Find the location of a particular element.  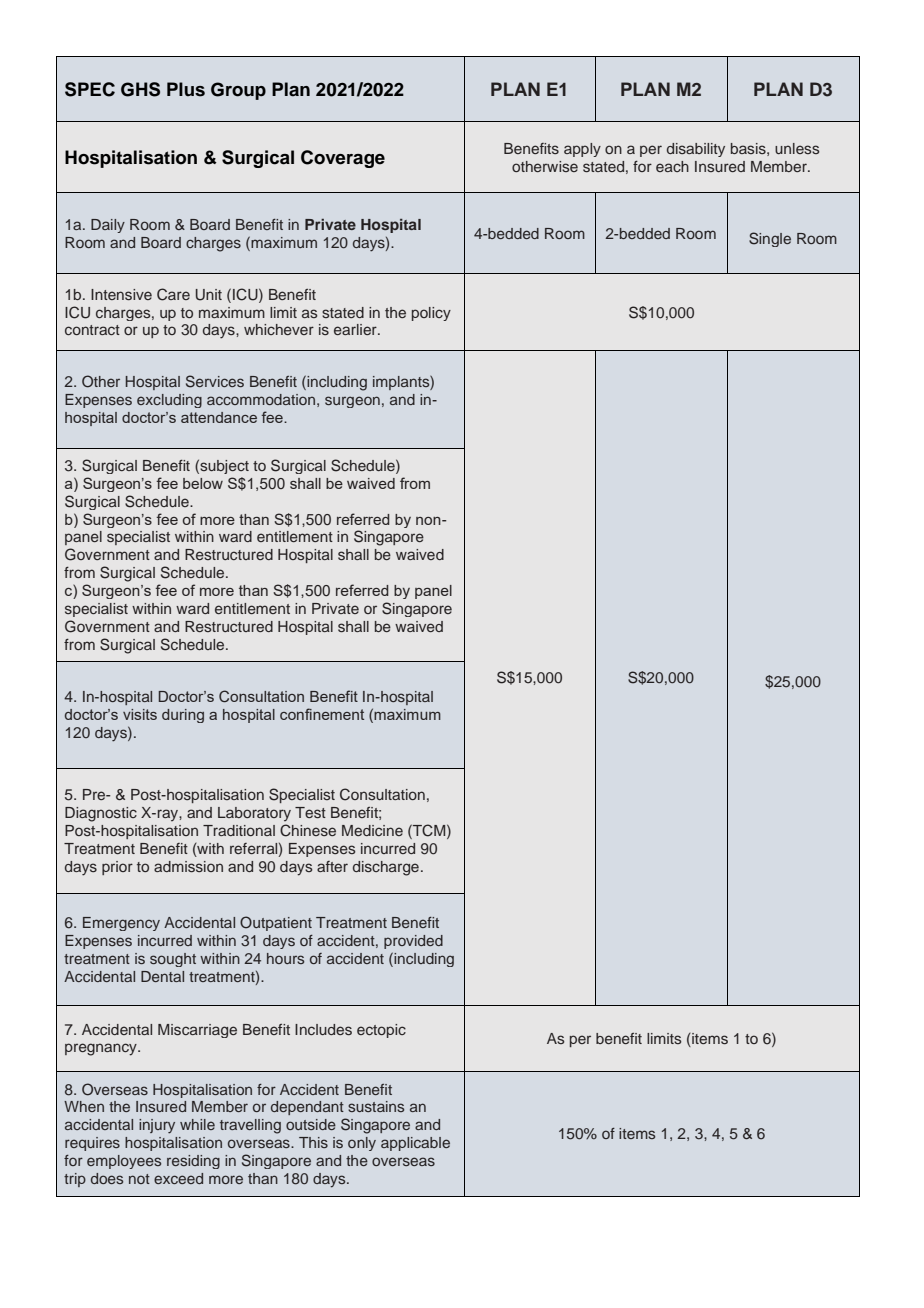

policy is located at coordinates (431, 314).
